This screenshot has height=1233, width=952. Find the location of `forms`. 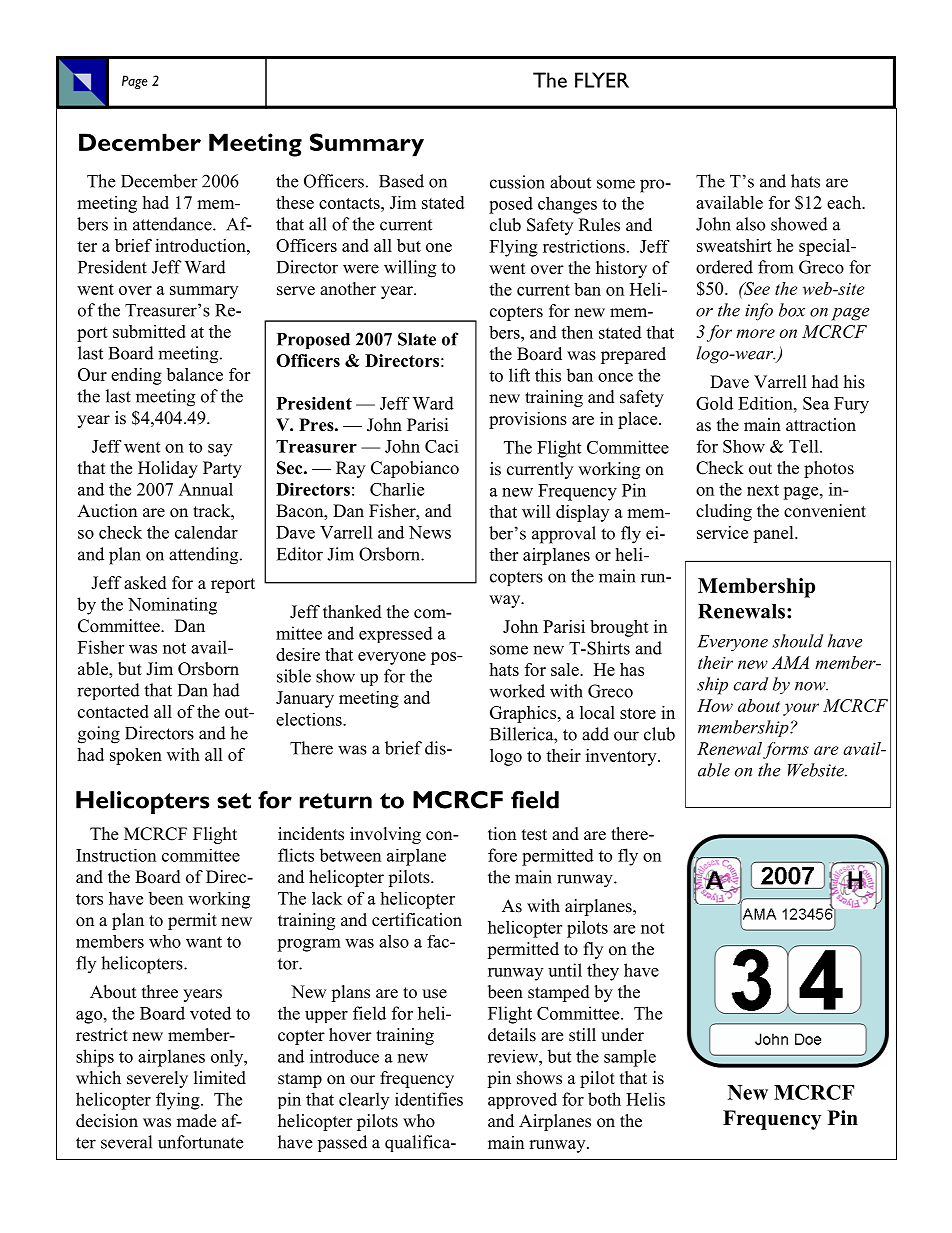

forms is located at coordinates (786, 750).
